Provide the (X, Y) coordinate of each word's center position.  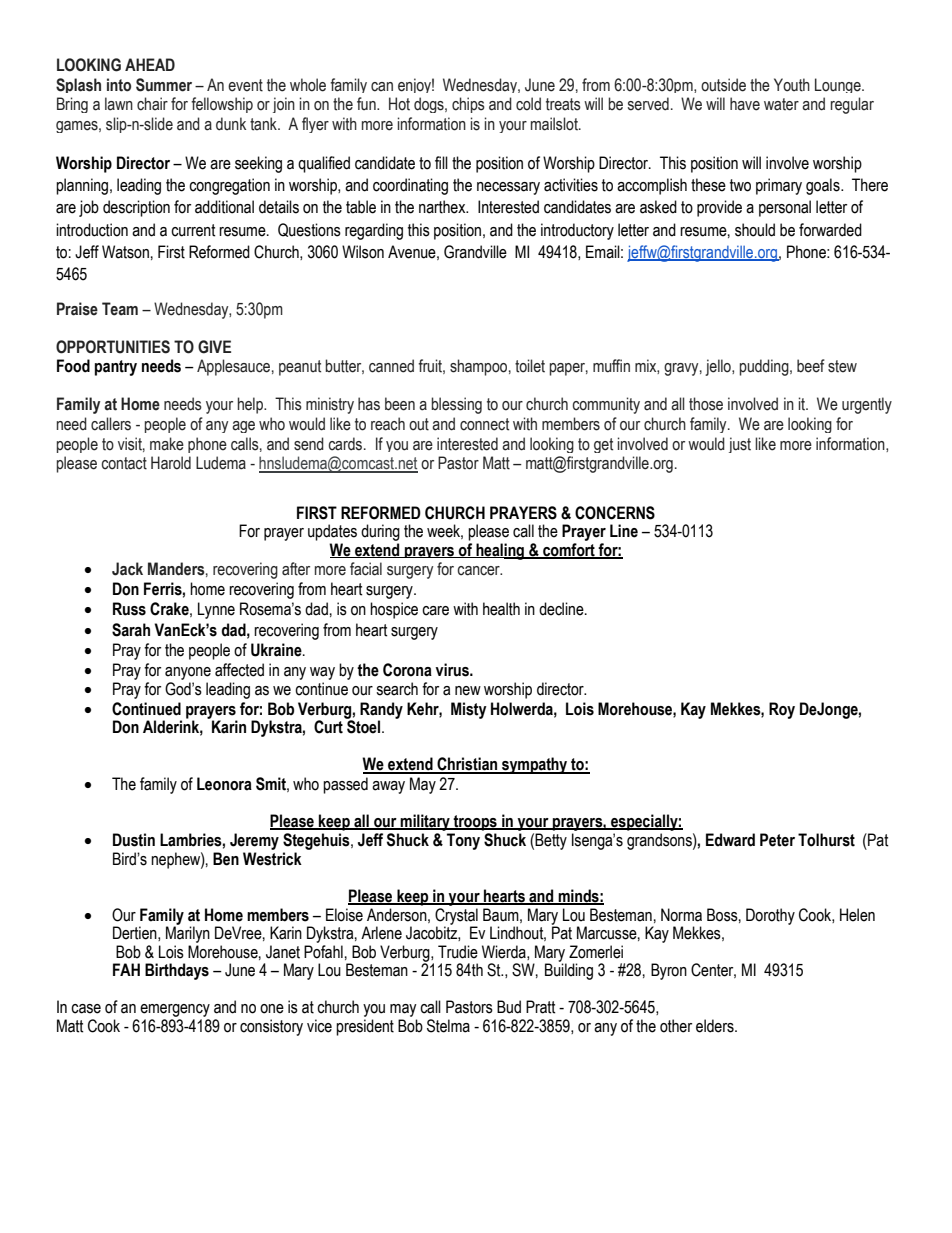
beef (811, 366)
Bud (509, 1007)
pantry (116, 368)
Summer (164, 85)
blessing (456, 405)
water (781, 104)
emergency (175, 1010)
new (468, 691)
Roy (782, 710)
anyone (188, 673)
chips (468, 105)
